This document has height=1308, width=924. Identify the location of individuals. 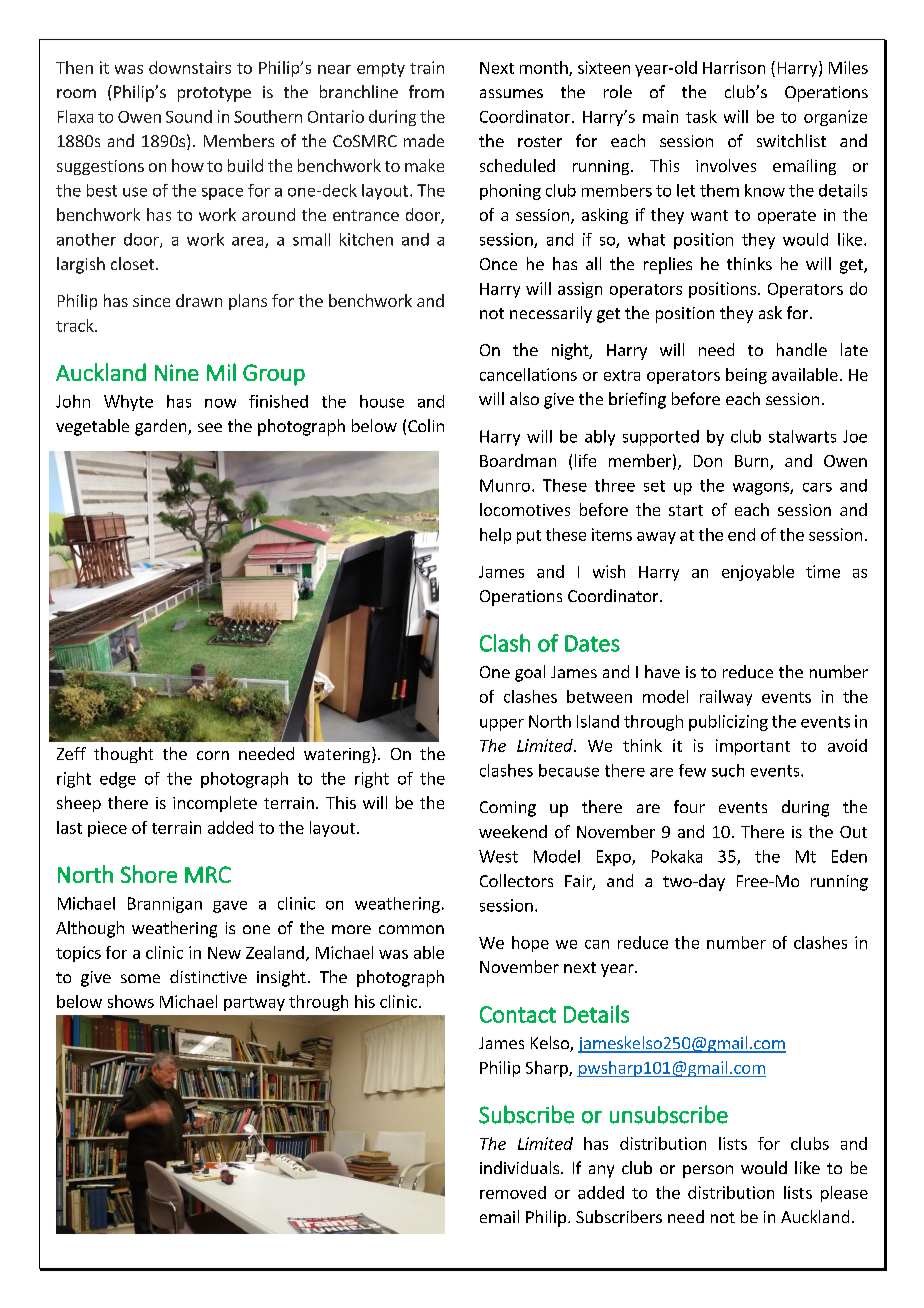
(519, 1167).
